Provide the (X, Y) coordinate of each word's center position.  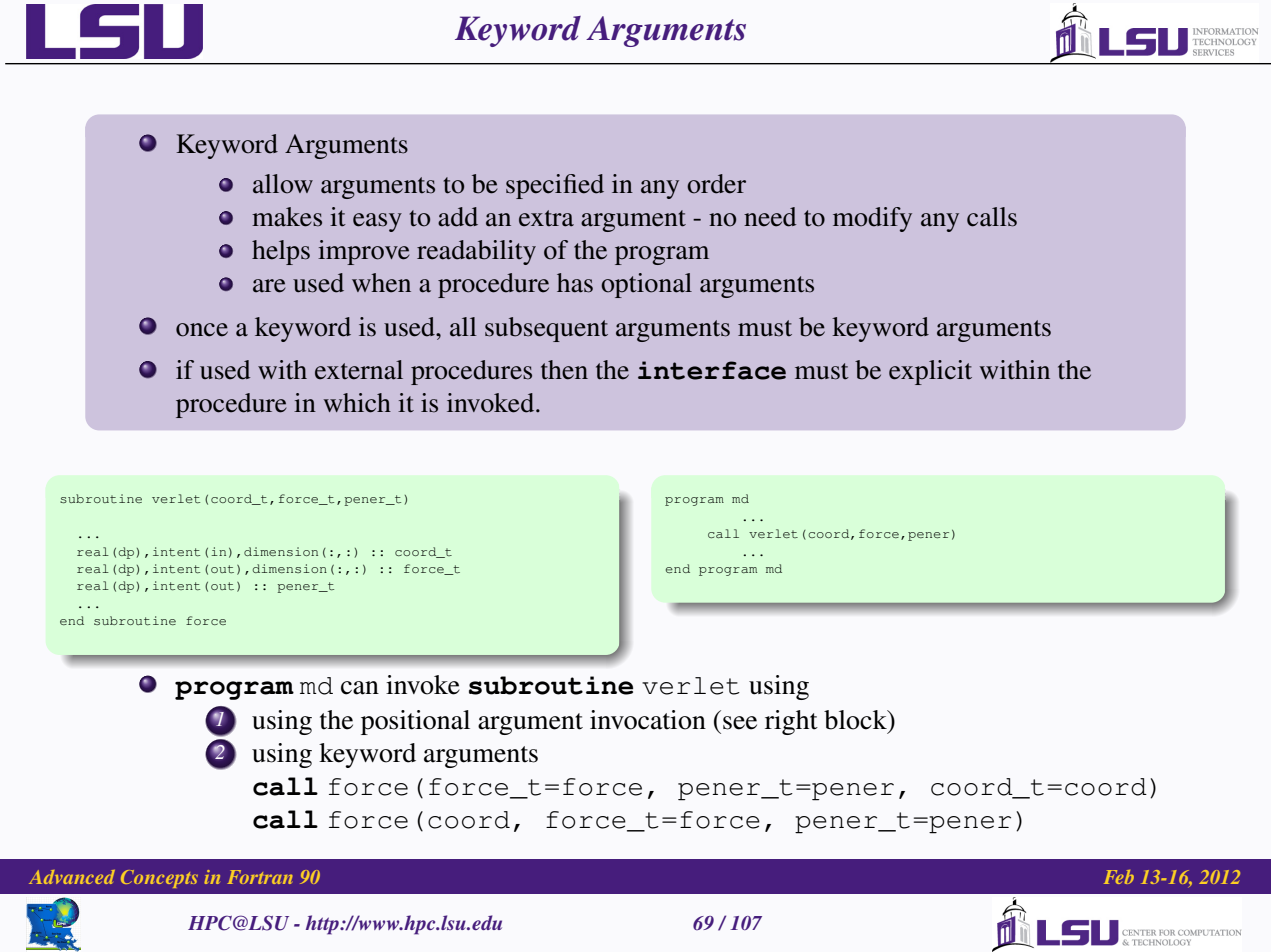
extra (546, 218)
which (357, 403)
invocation (648, 720)
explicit (930, 372)
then (564, 370)
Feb (1119, 877)
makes (287, 217)
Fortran (260, 877)
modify (872, 219)
